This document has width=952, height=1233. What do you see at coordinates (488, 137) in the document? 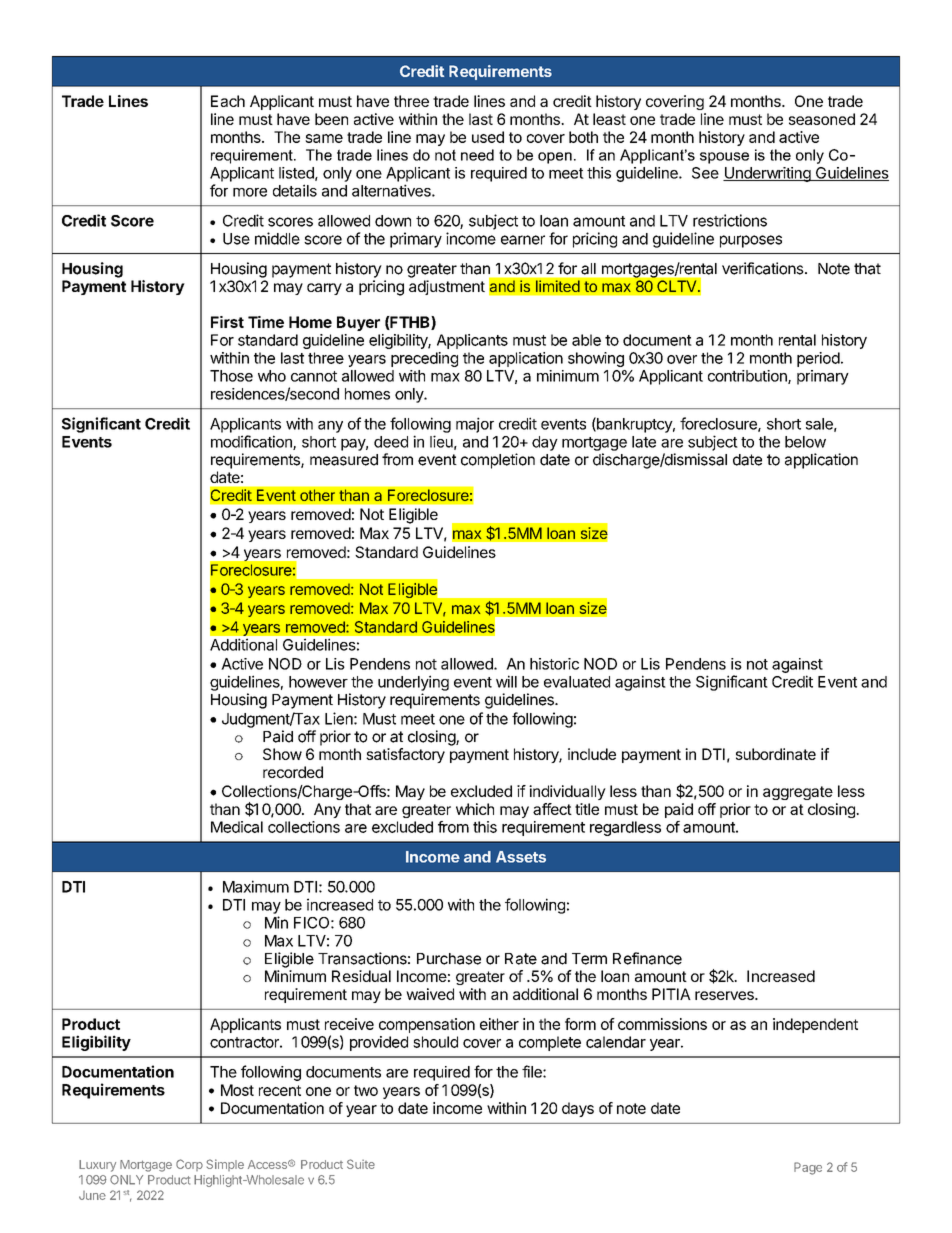
I see `used` at bounding box center [488, 137].
